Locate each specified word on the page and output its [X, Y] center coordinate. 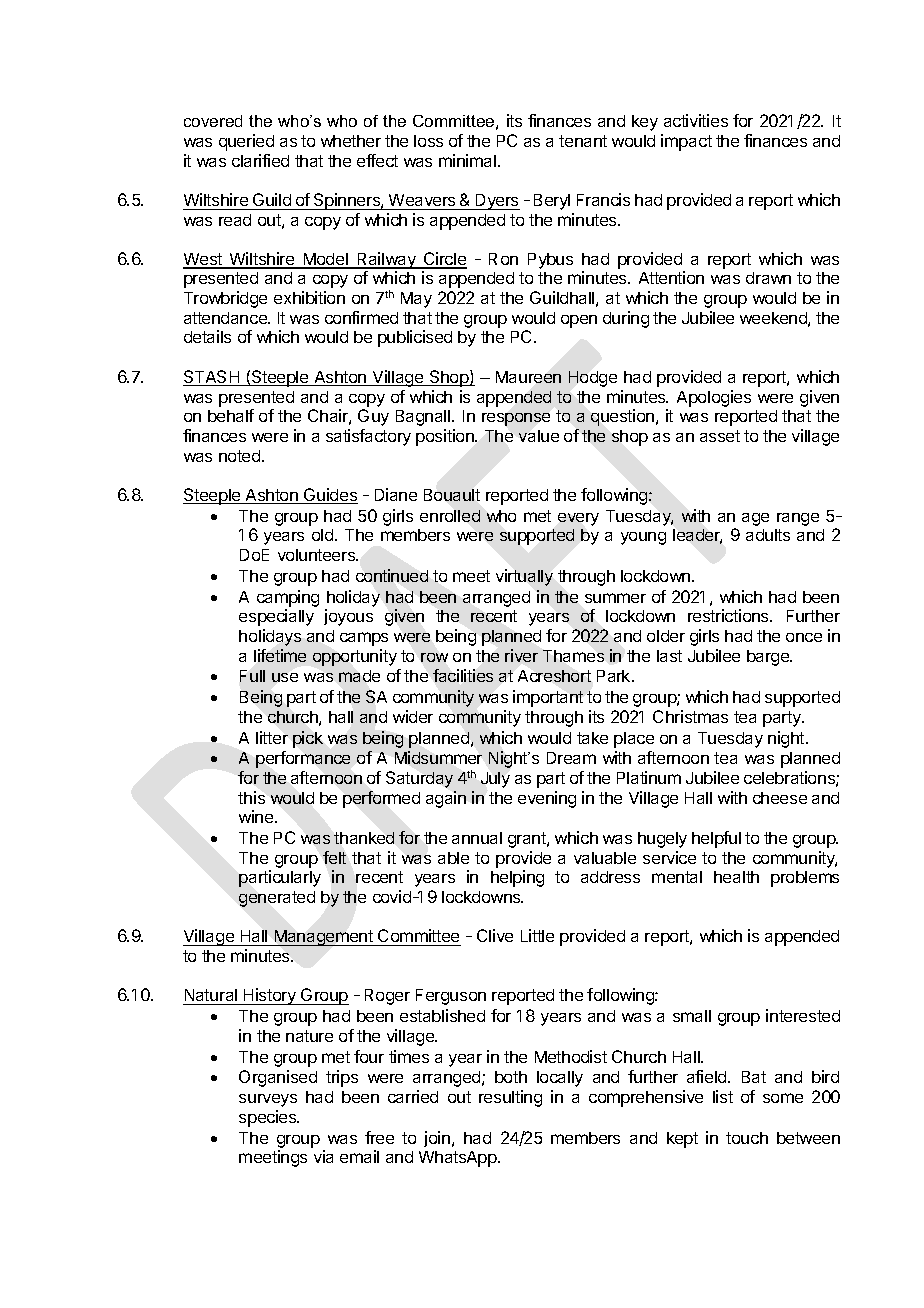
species [269, 1118]
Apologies [714, 398]
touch [747, 1138]
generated [277, 899]
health [736, 877]
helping [517, 878]
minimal [467, 160]
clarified [260, 160]
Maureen [528, 377]
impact [686, 142]
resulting [510, 1098]
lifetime [280, 655]
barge [769, 658]
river [521, 655]
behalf [231, 415]
